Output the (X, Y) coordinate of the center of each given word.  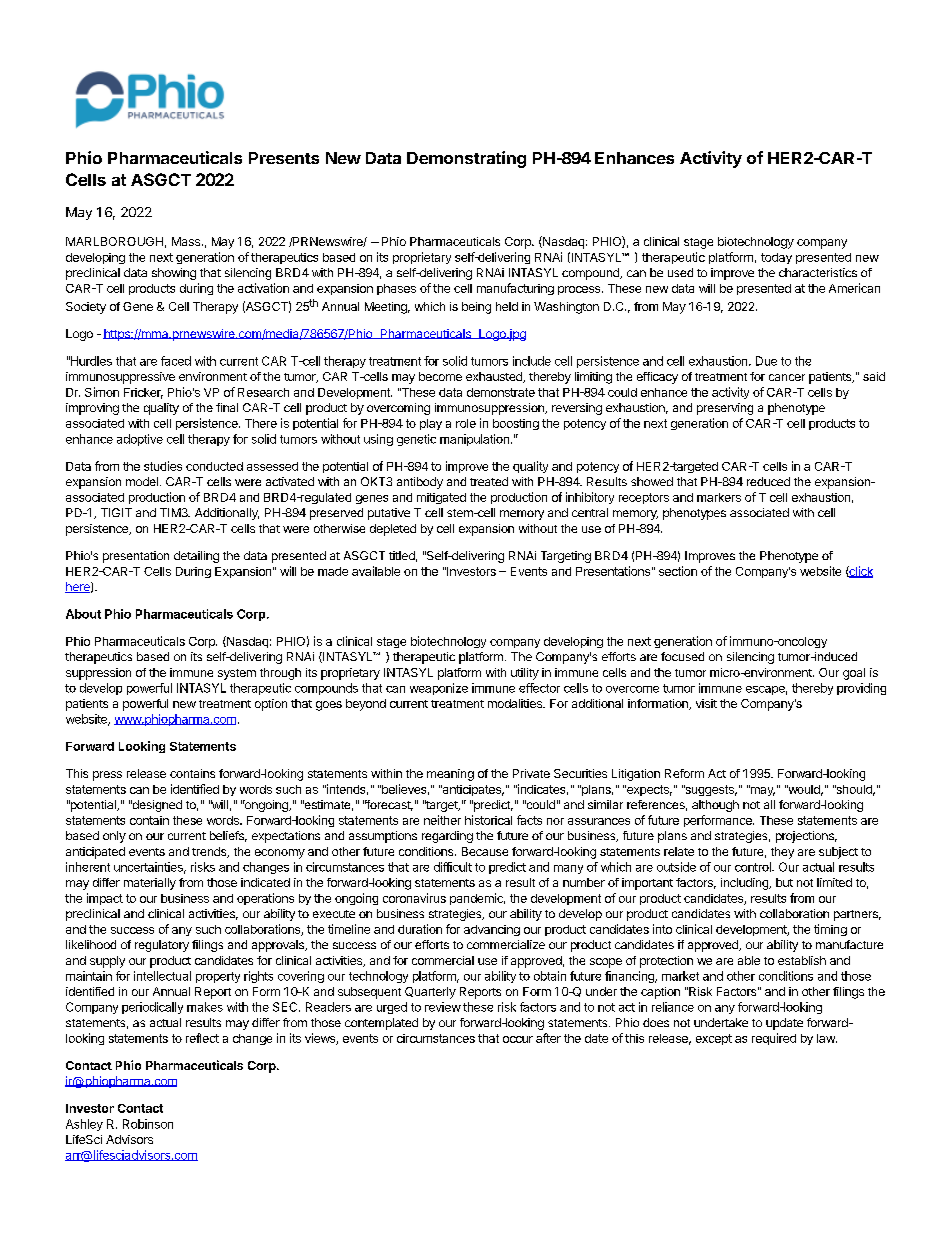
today (776, 258)
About (83, 614)
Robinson (148, 1124)
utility (525, 674)
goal (854, 674)
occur (518, 1039)
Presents (284, 158)
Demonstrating (466, 159)
